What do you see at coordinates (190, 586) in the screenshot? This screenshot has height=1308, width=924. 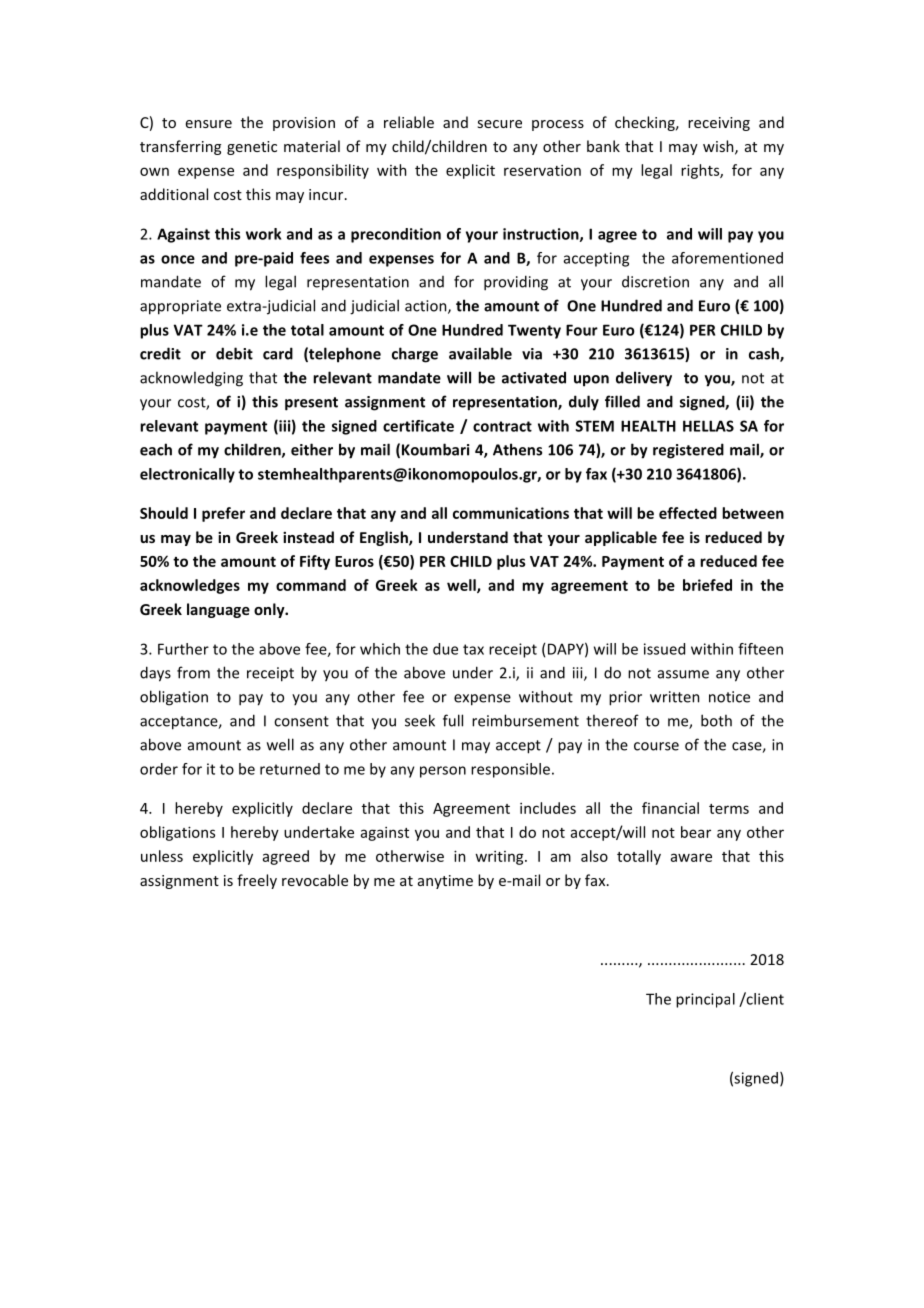 I see `acknowledges` at bounding box center [190, 586].
